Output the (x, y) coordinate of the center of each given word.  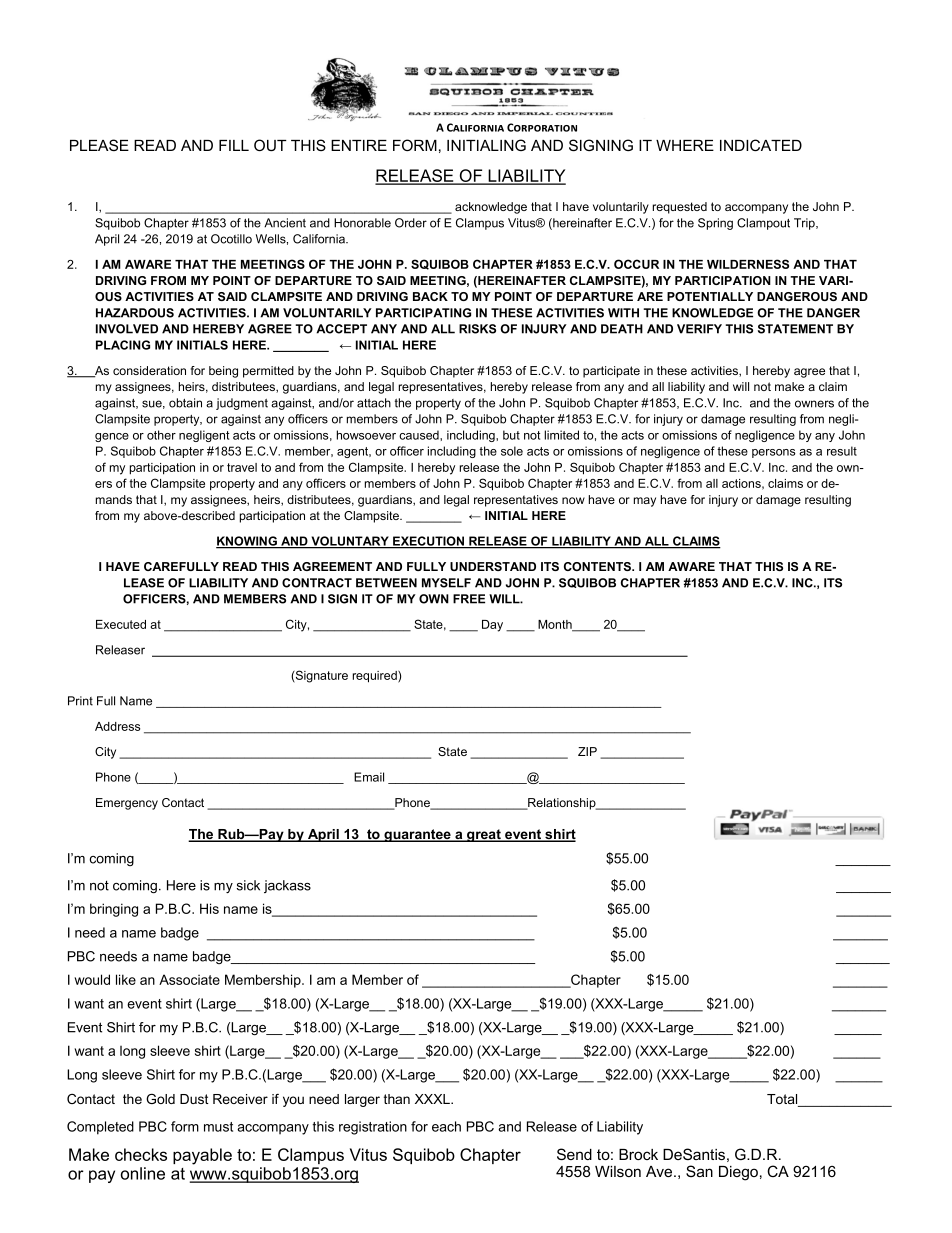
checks (141, 1154)
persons (774, 453)
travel (242, 467)
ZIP (587, 751)
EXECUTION (429, 542)
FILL (234, 145)
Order (411, 223)
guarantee (417, 835)
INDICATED (761, 145)
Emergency (127, 804)
